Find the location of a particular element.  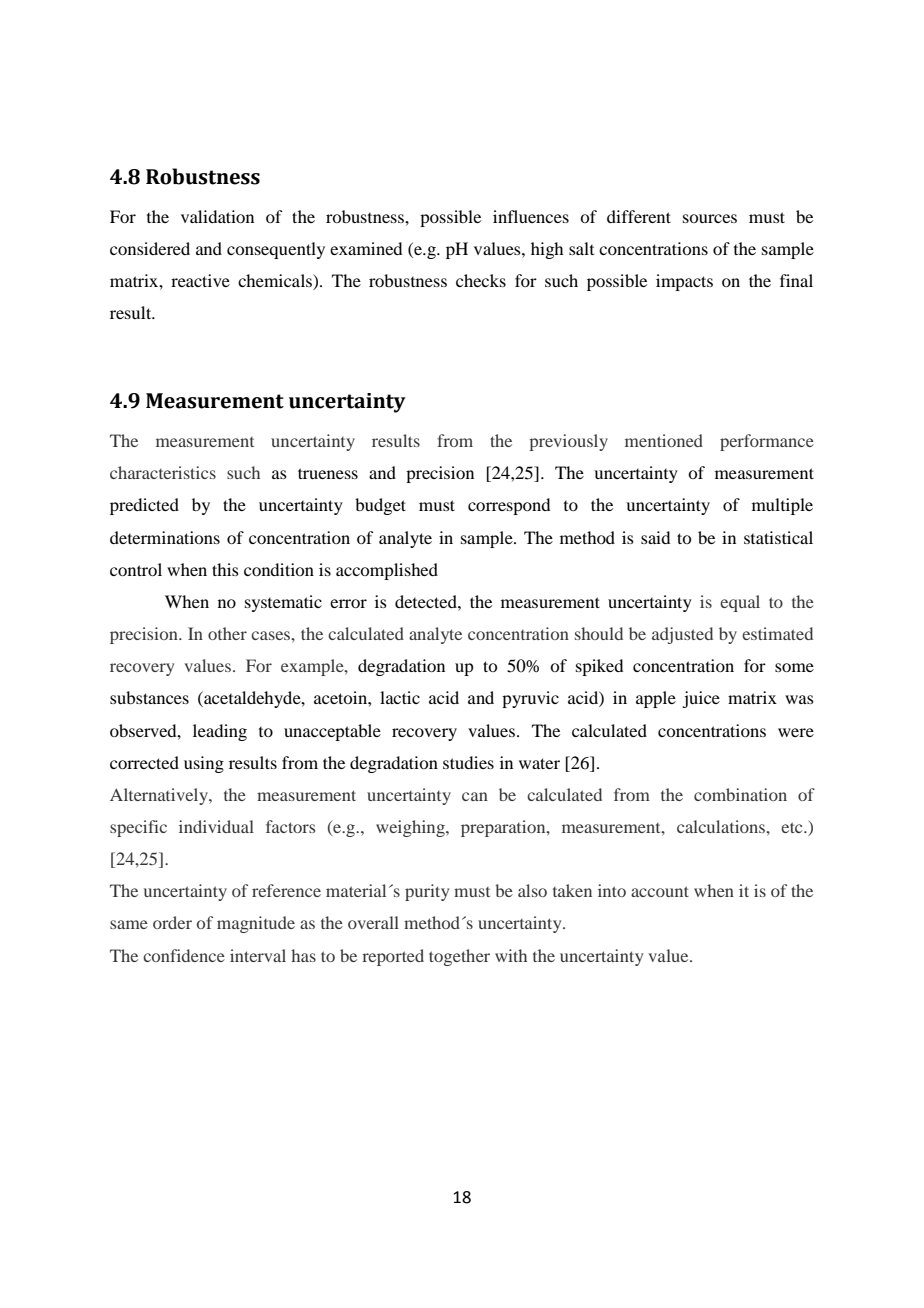

validation is located at coordinates (217, 216).
